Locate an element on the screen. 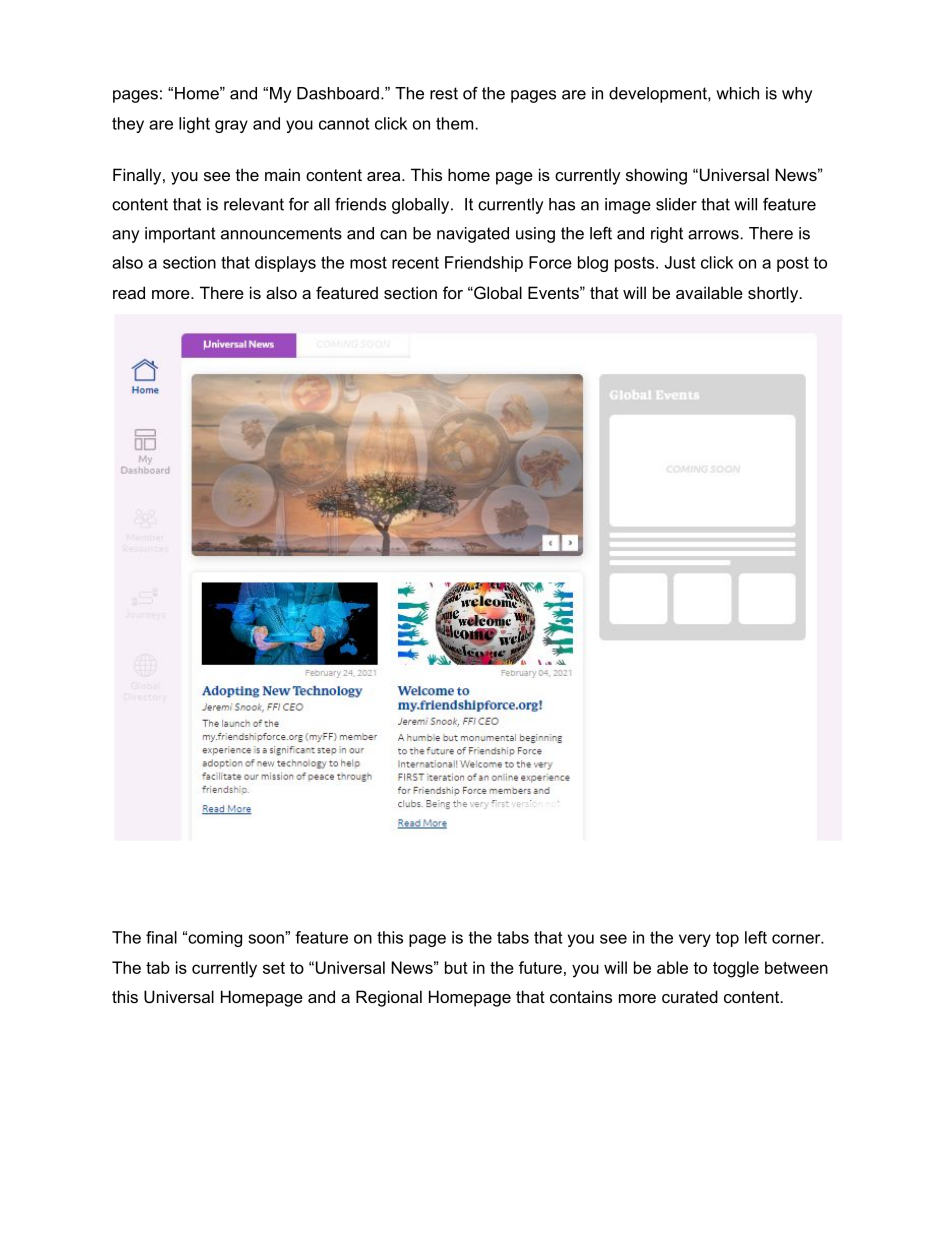  Regional is located at coordinates (389, 998).
